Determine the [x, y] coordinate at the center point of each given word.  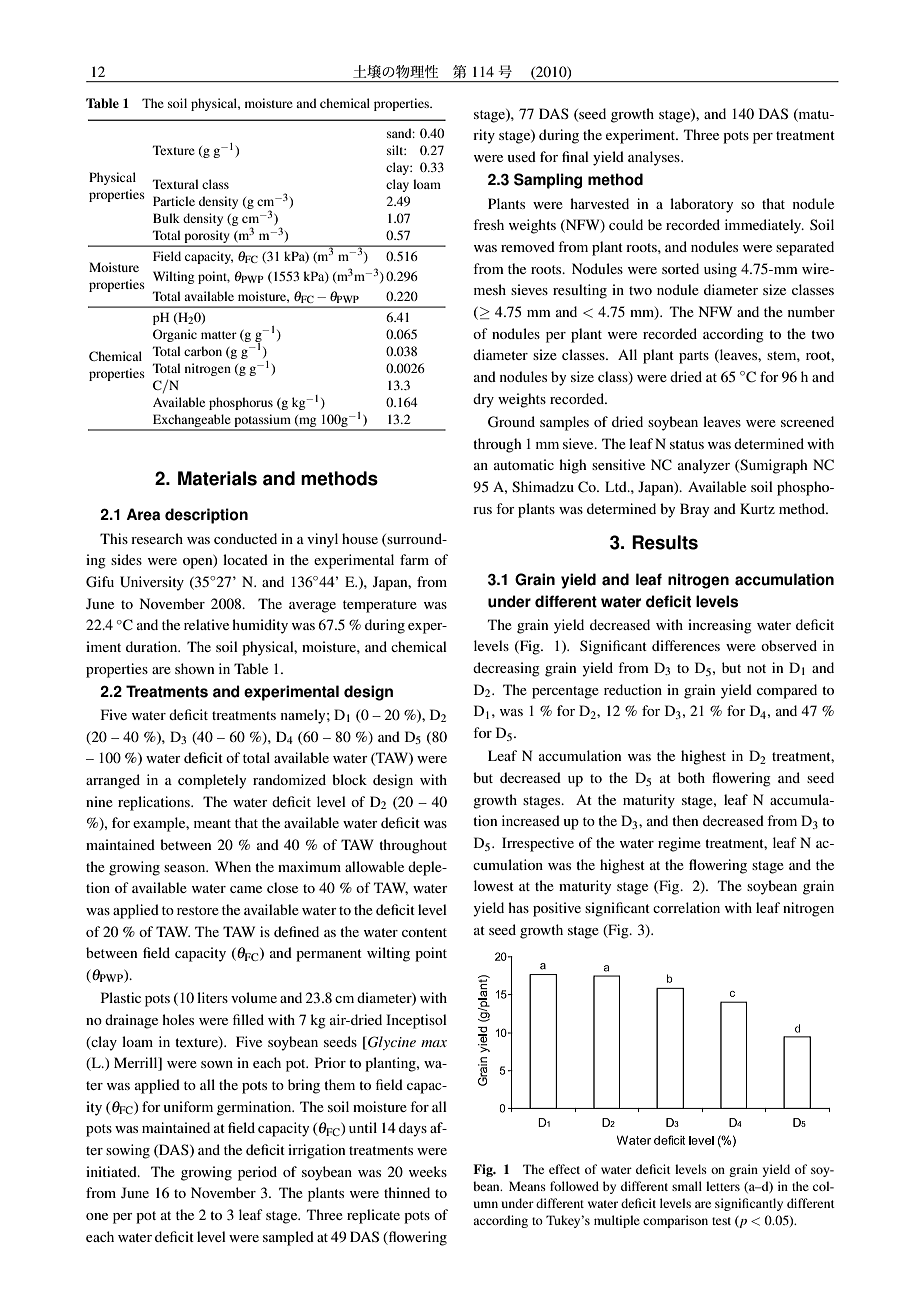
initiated [112, 1171]
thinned [407, 1192]
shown [194, 668]
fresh [488, 224]
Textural [175, 184]
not [756, 668]
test [721, 1221]
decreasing [506, 669]
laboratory [701, 205]
